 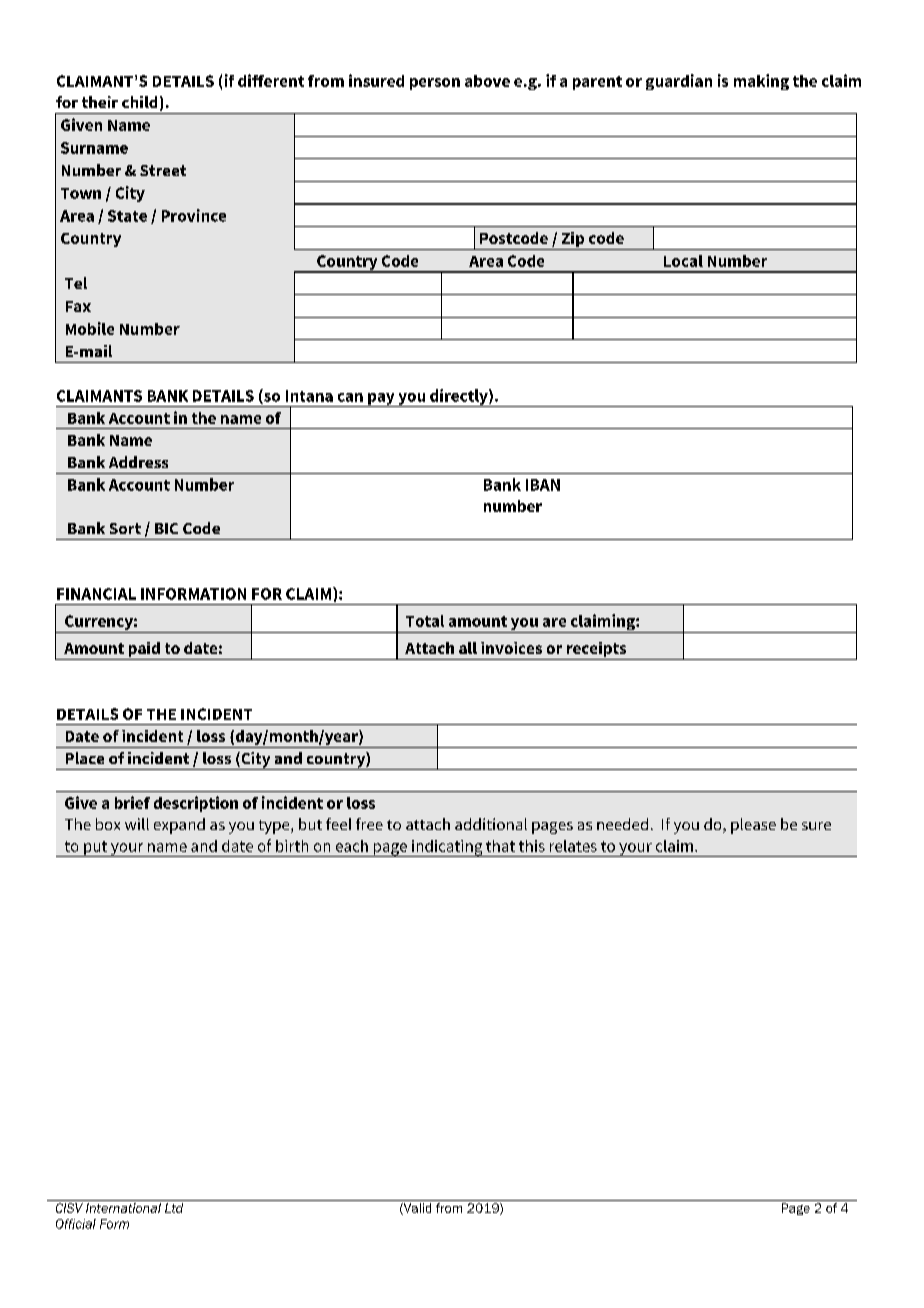 What do you see at coordinates (622, 824) in the screenshot?
I see `needed` at bounding box center [622, 824].
